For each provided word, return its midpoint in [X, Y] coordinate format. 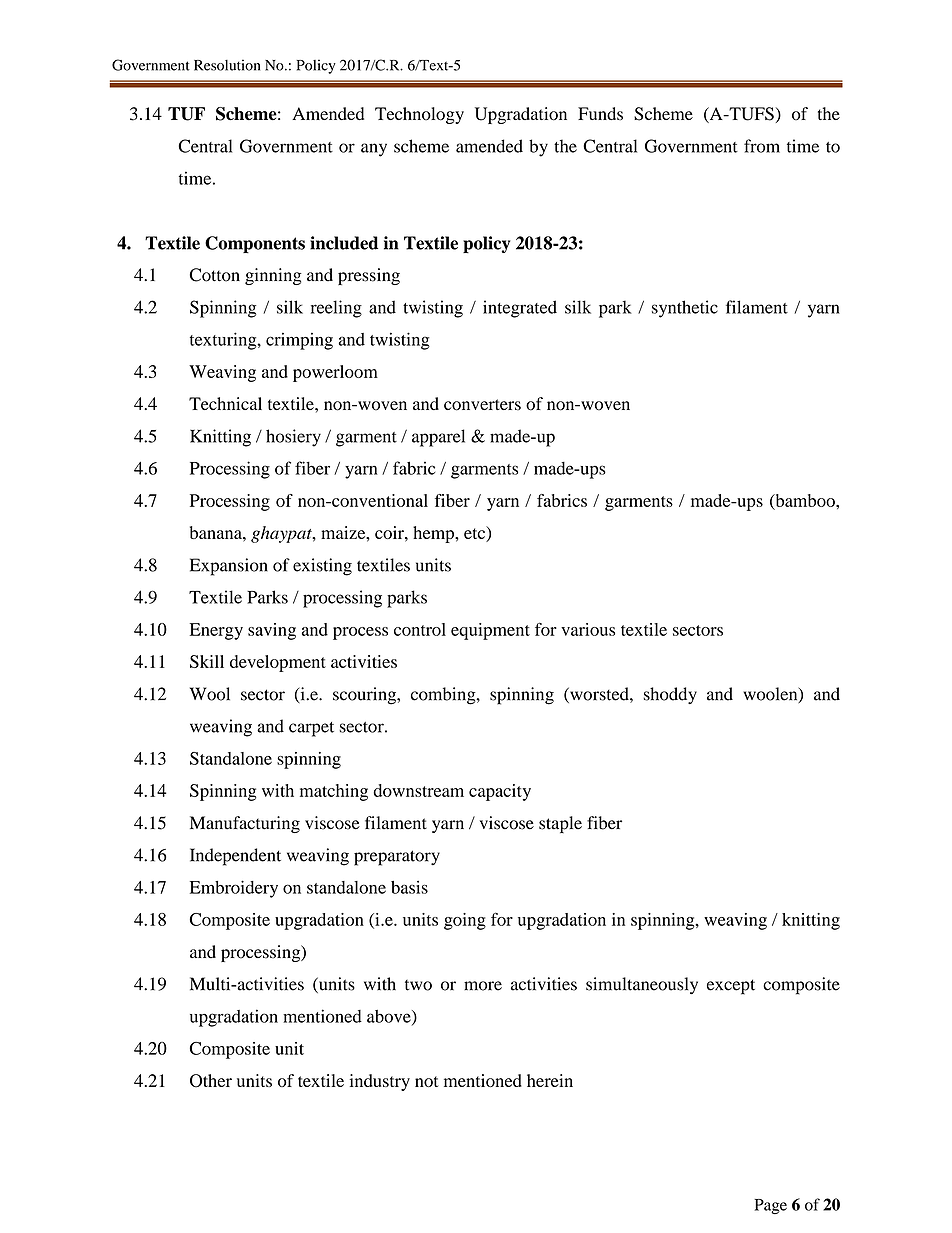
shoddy [670, 695]
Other [211, 1081]
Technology [419, 115]
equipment [490, 631]
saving [272, 631]
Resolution [227, 65]
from [762, 146]
